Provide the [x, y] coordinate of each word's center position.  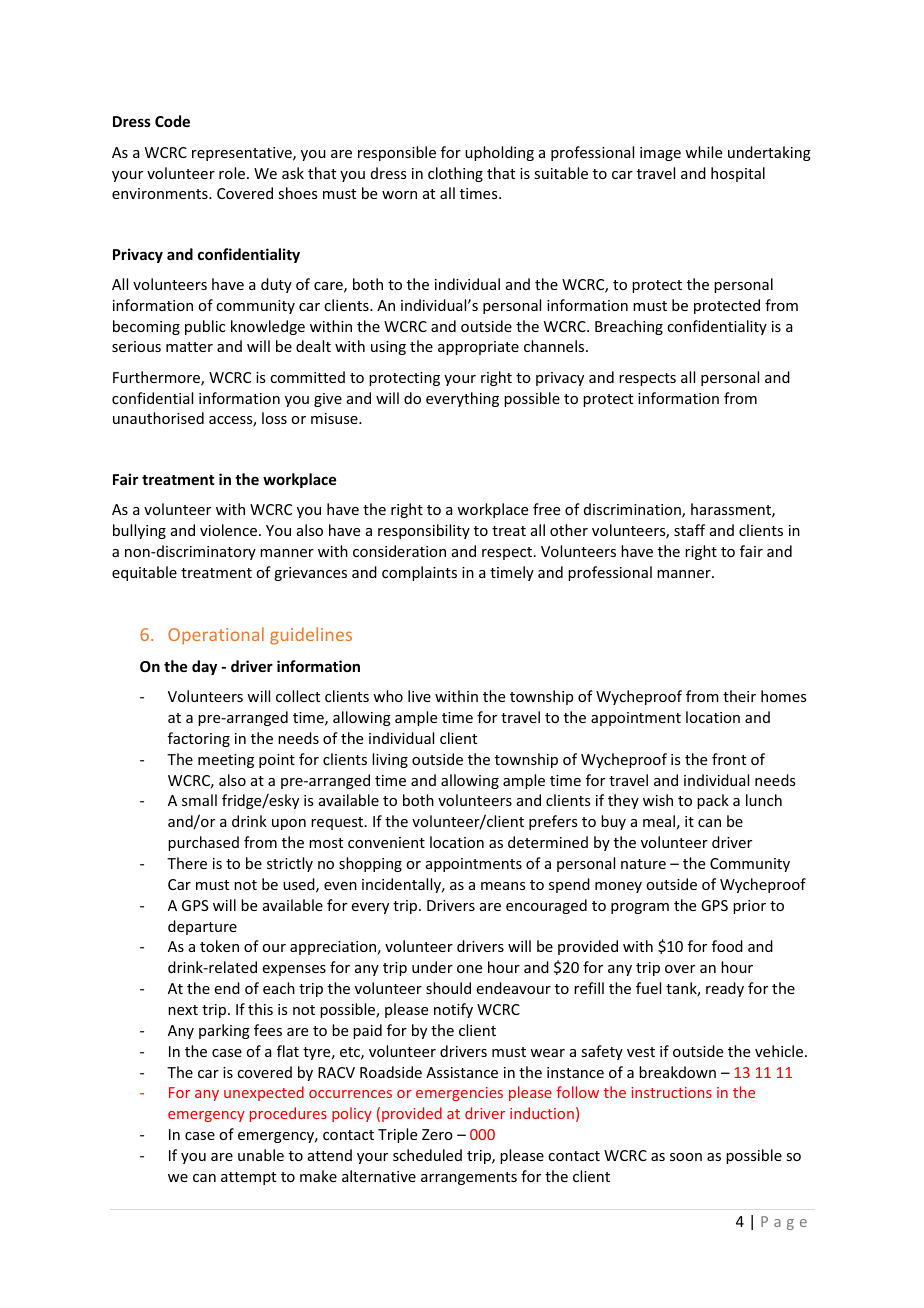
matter [189, 347]
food [727, 946]
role [232, 173]
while [703, 152]
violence [230, 530]
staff [689, 530]
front [729, 759]
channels [555, 346]
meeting [226, 761]
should [448, 988]
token [219, 946]
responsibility [424, 531]
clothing [455, 174]
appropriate [478, 348]
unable [261, 1155]
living [390, 760]
